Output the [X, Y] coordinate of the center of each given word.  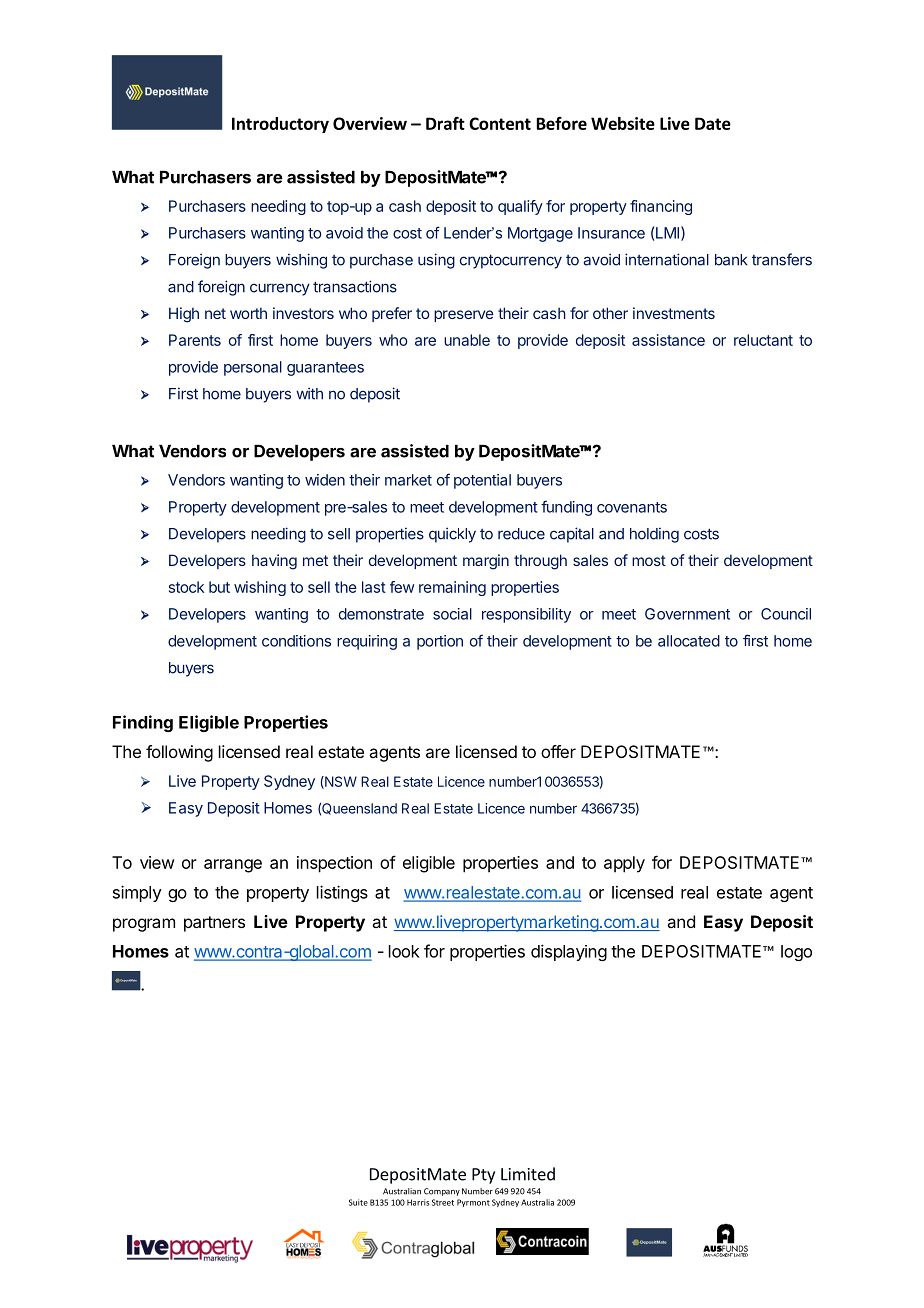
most [649, 560]
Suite [358, 1202]
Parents [195, 340]
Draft [445, 123]
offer [558, 751]
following [179, 753]
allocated [689, 641]
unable [467, 340]
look [404, 951]
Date [713, 123]
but [219, 587]
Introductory [280, 125]
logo [796, 953]
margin [486, 562]
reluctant [763, 340]
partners [214, 924]
